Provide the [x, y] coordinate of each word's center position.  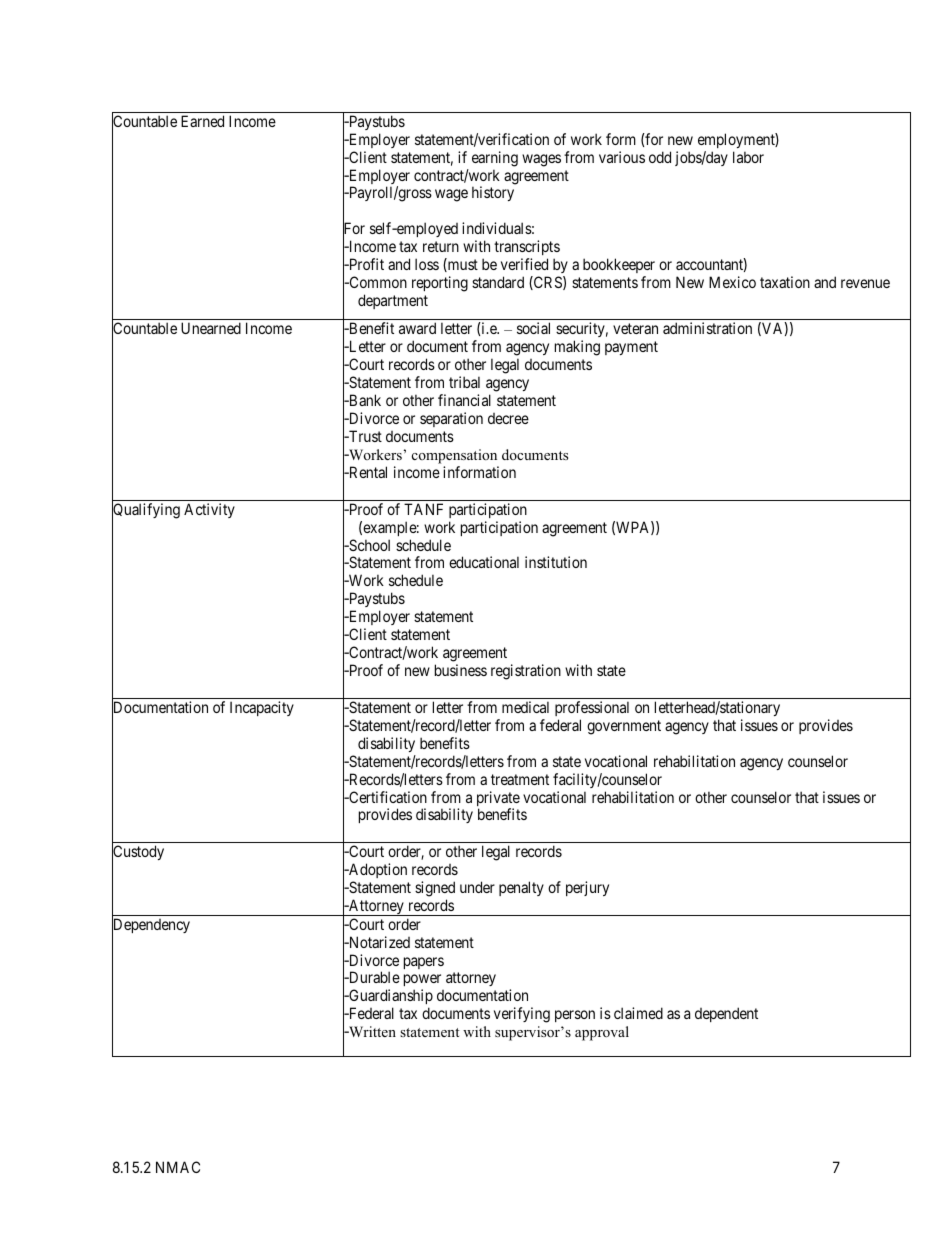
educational [484, 562]
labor [748, 157]
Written [371, 1031]
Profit [365, 264]
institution [556, 562]
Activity [209, 510]
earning [495, 159]
